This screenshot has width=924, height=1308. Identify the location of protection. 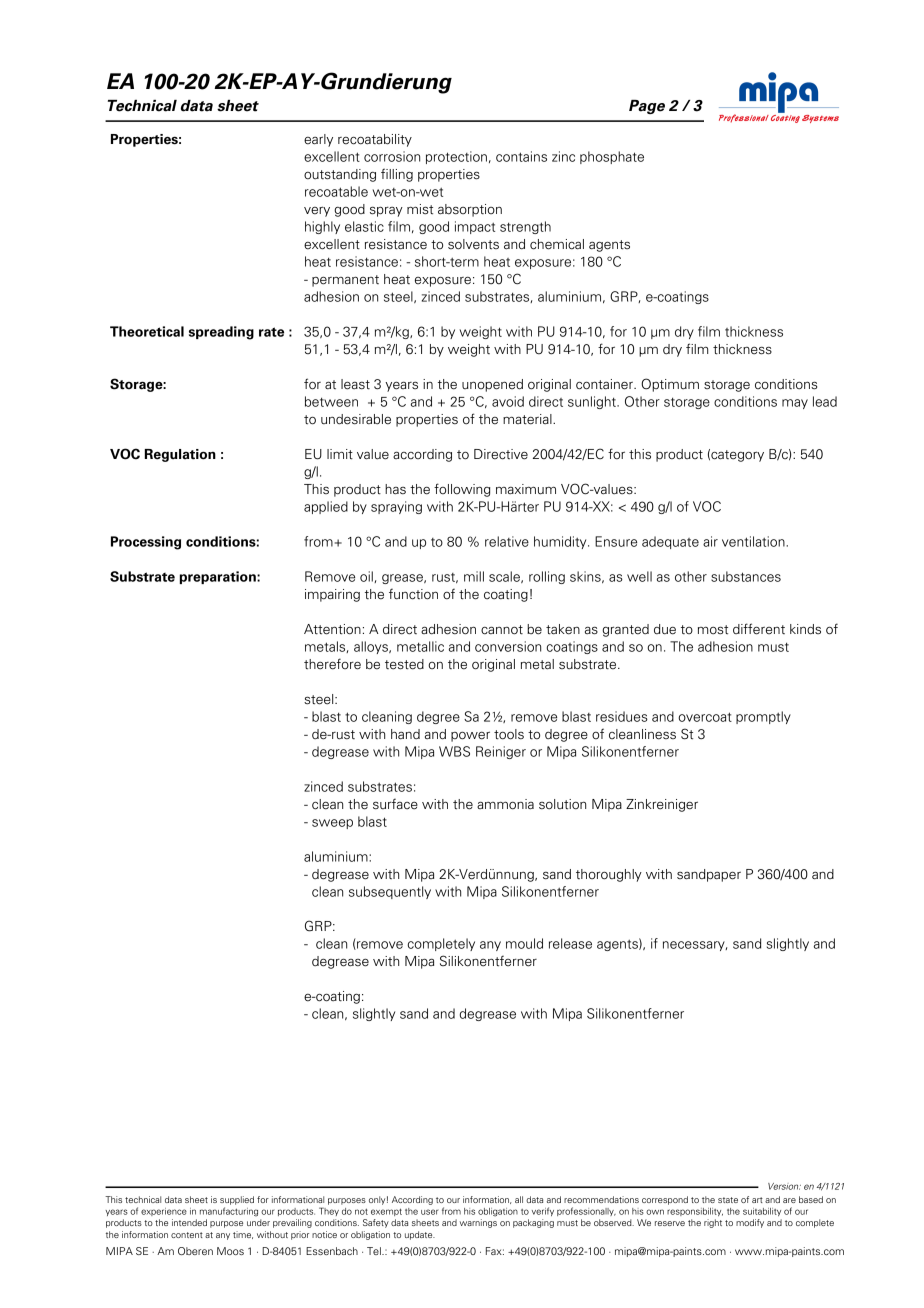
(456, 157).
